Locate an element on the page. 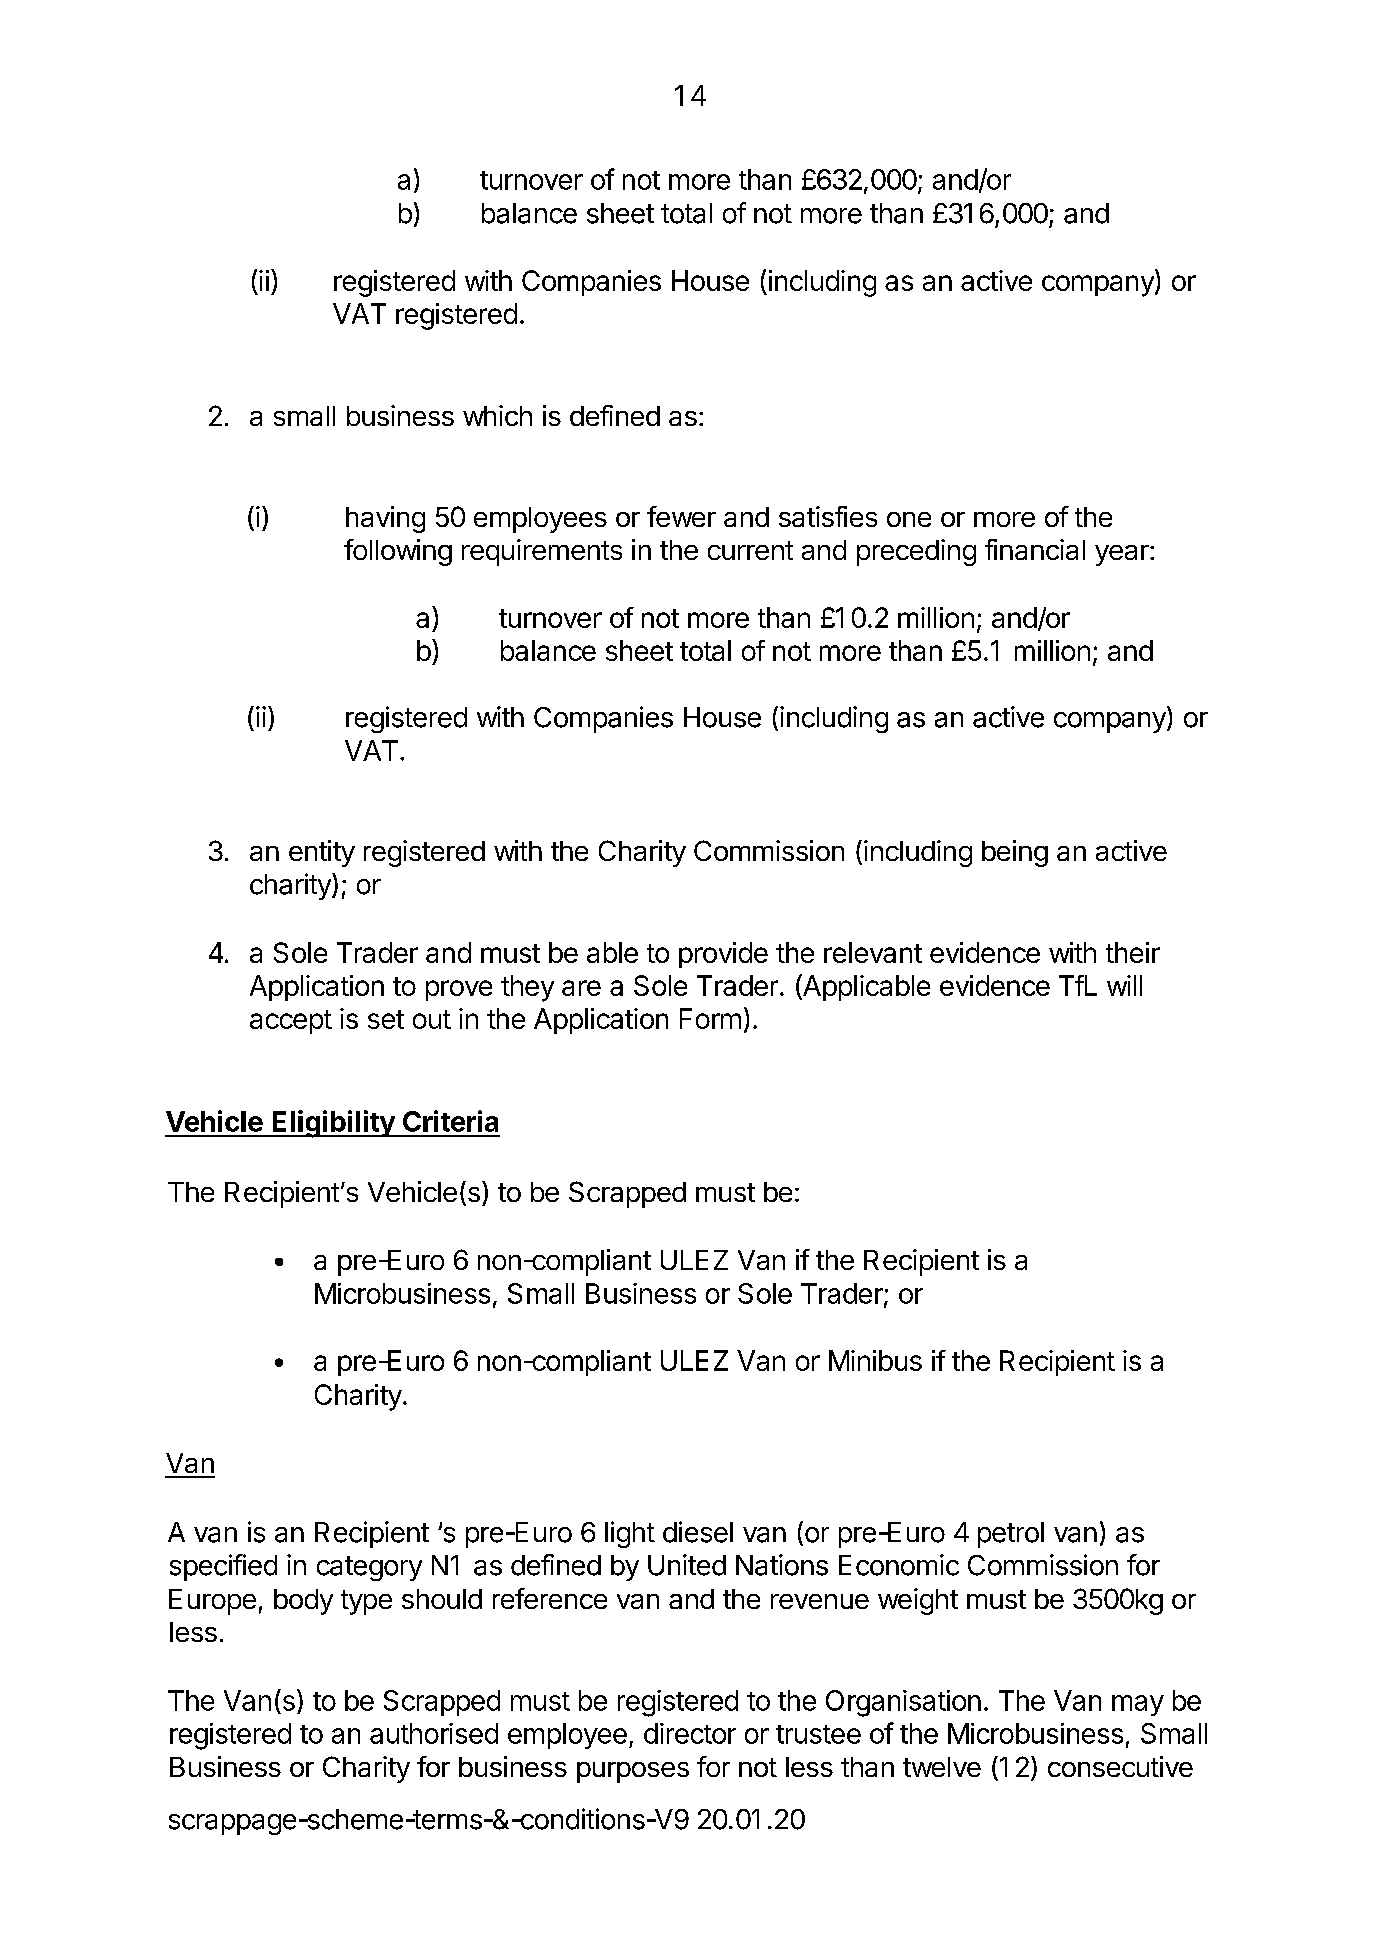 The width and height of the page is (1380, 1952). entity is located at coordinates (322, 853).
